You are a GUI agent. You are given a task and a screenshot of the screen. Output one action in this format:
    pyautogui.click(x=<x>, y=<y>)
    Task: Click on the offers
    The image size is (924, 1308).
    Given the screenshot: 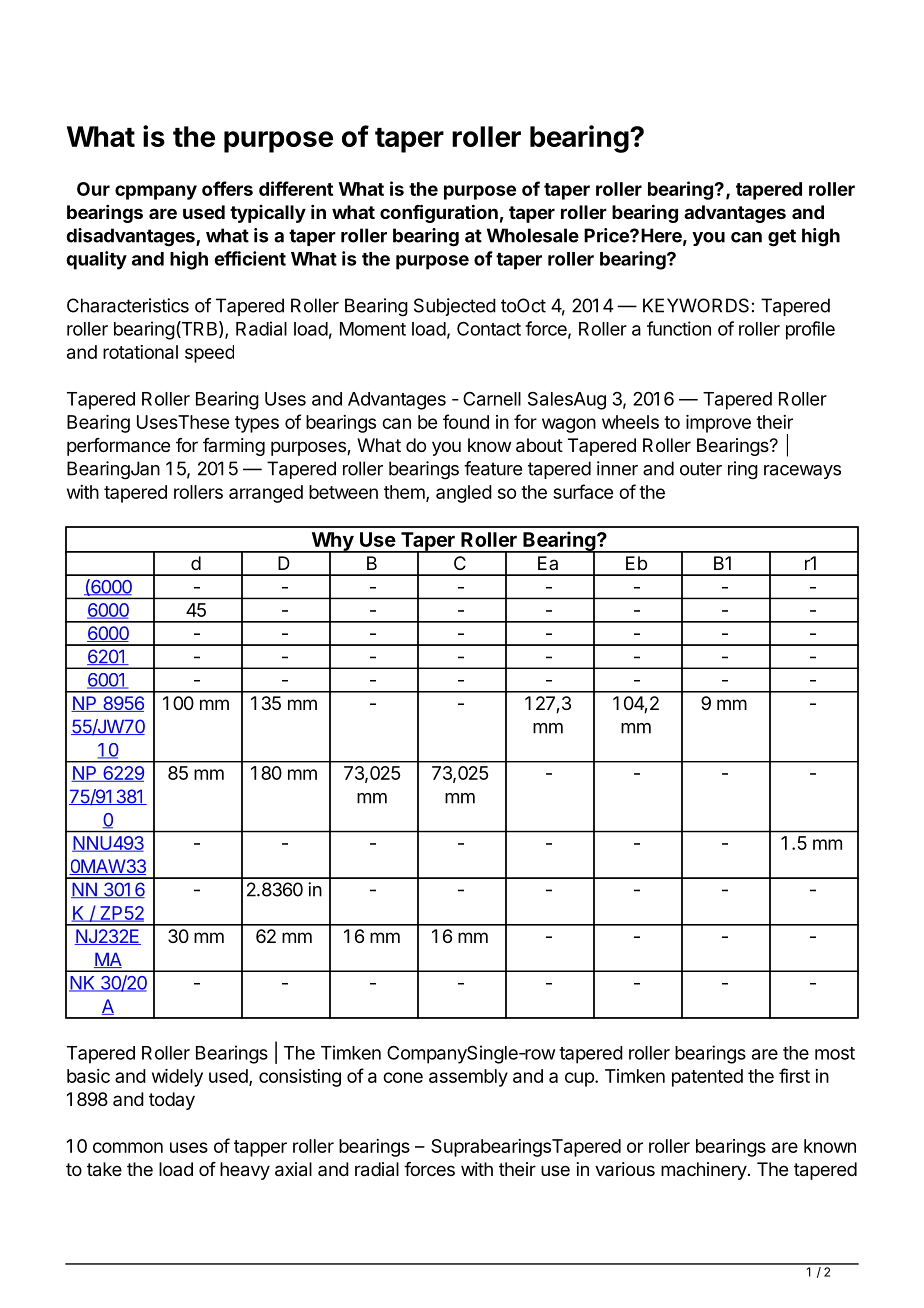 What is the action you would take?
    pyautogui.click(x=227, y=188)
